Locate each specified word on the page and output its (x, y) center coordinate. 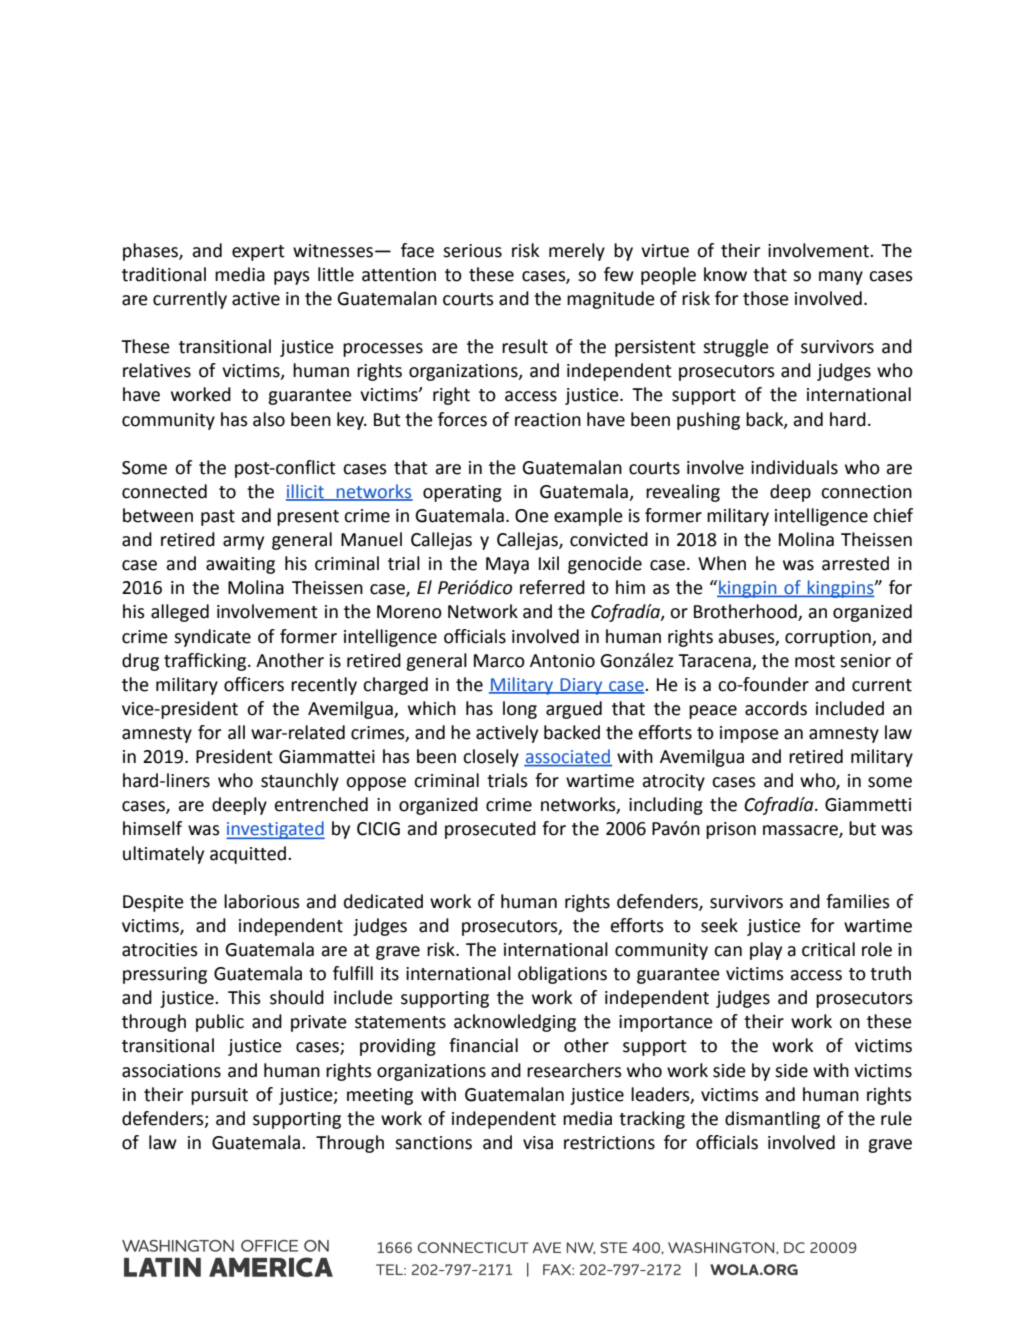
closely (491, 758)
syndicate (212, 638)
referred (552, 587)
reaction (548, 420)
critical (828, 949)
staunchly (300, 782)
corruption (829, 638)
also (269, 419)
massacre (801, 831)
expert (258, 253)
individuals (794, 467)
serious (472, 251)
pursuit (219, 1096)
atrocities (160, 950)
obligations (562, 975)
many (841, 278)
